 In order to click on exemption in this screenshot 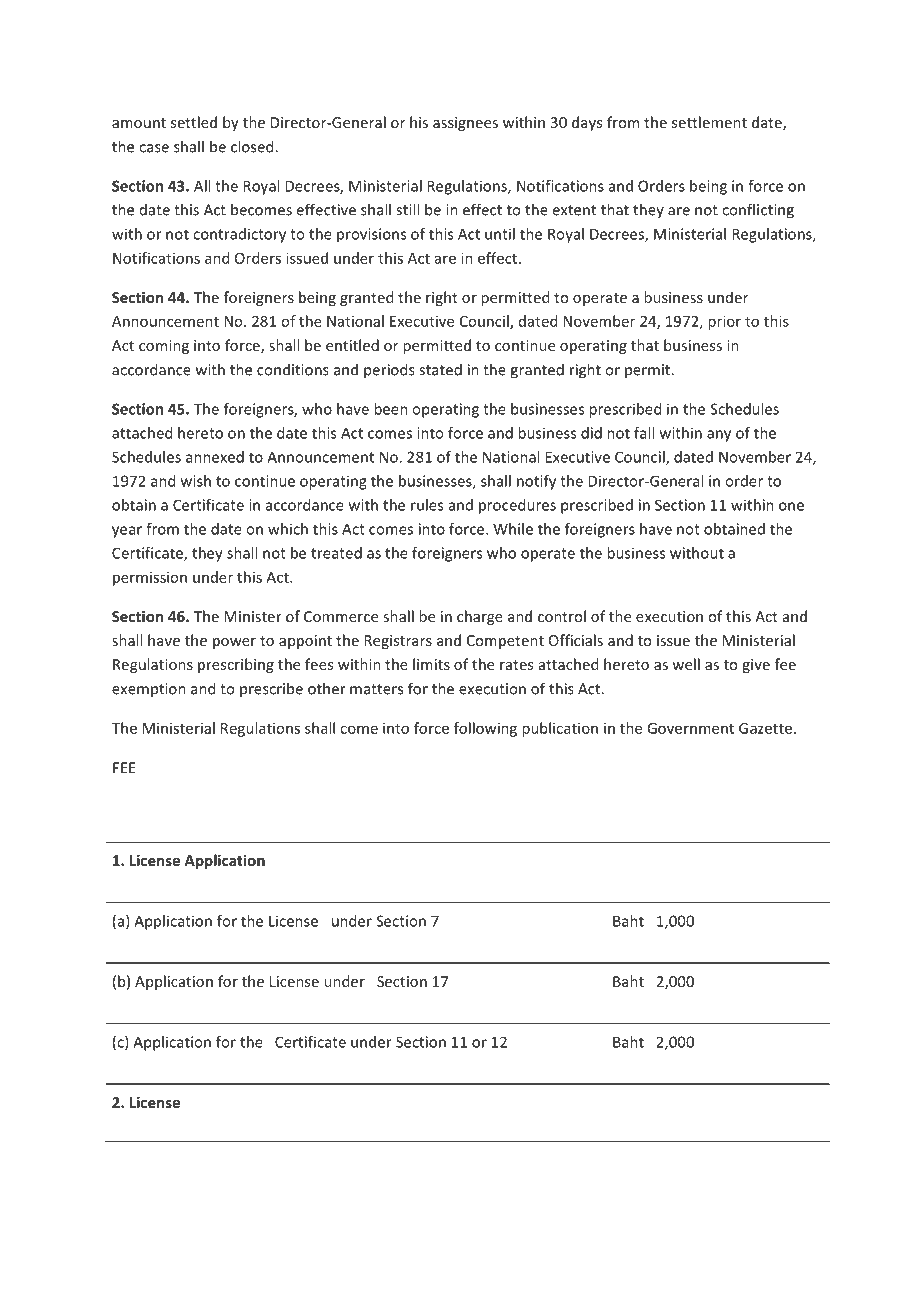, I will do `click(149, 690)`.
